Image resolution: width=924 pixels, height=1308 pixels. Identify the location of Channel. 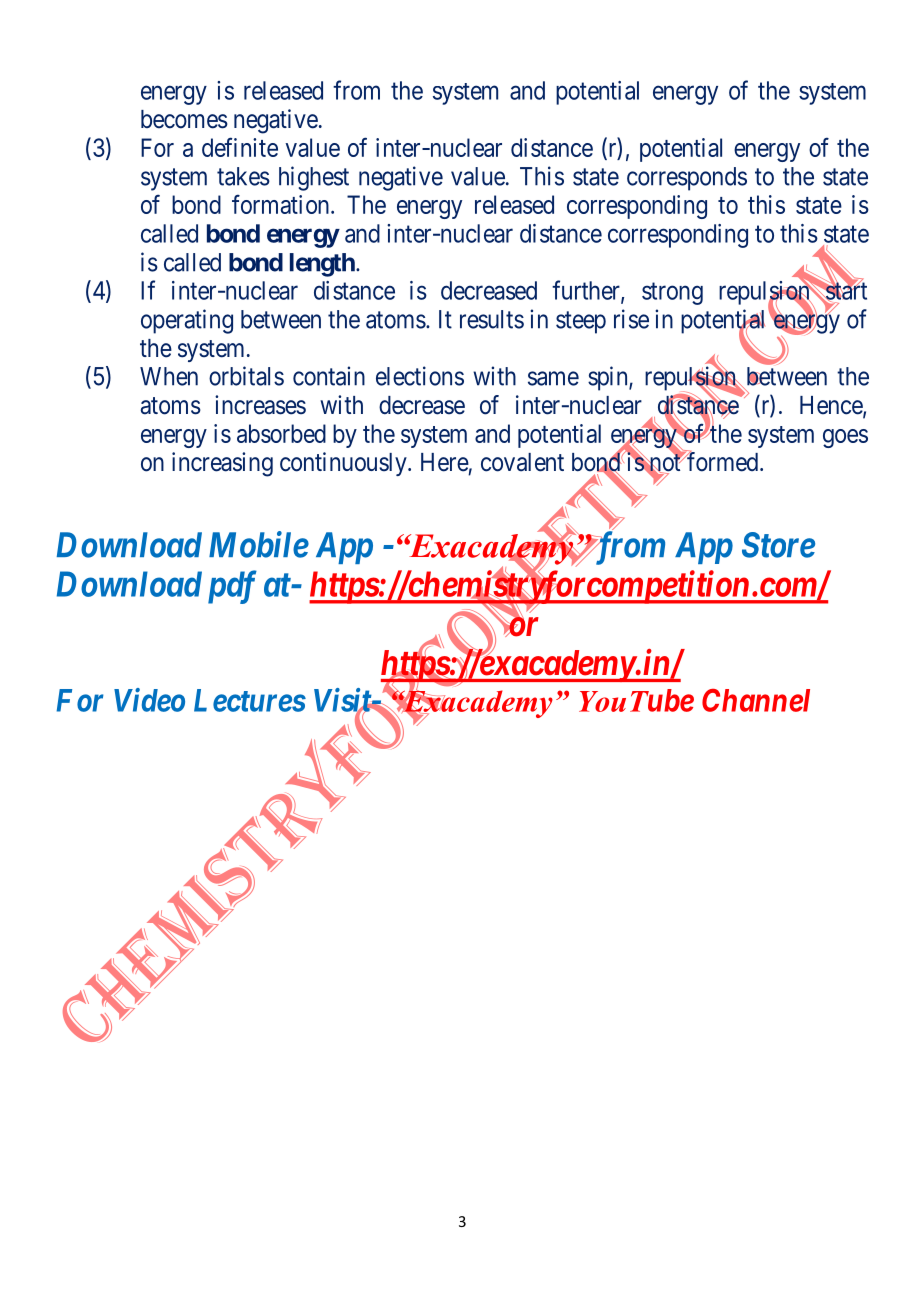
(756, 700).
